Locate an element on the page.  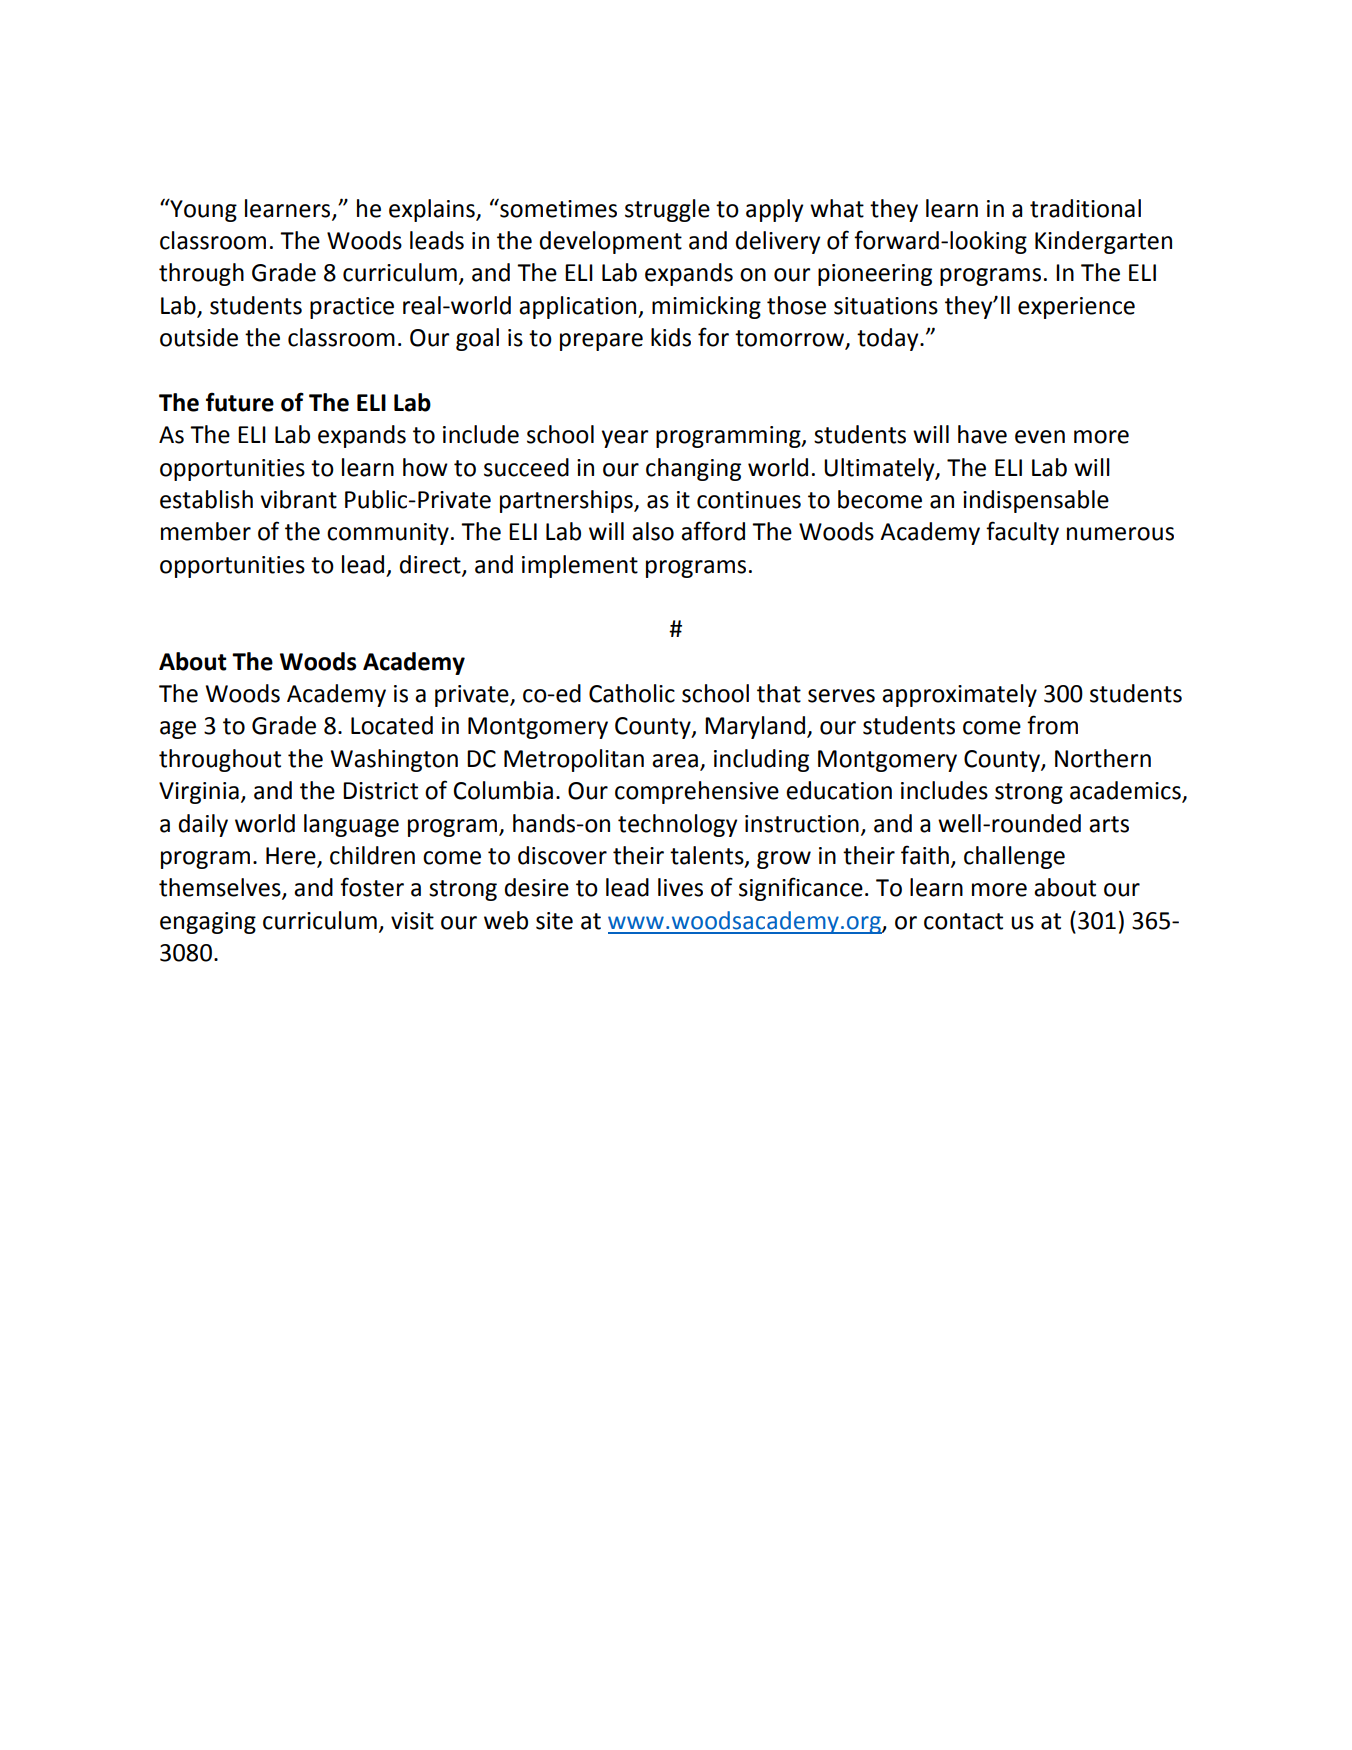
Young is located at coordinates (202, 210).
